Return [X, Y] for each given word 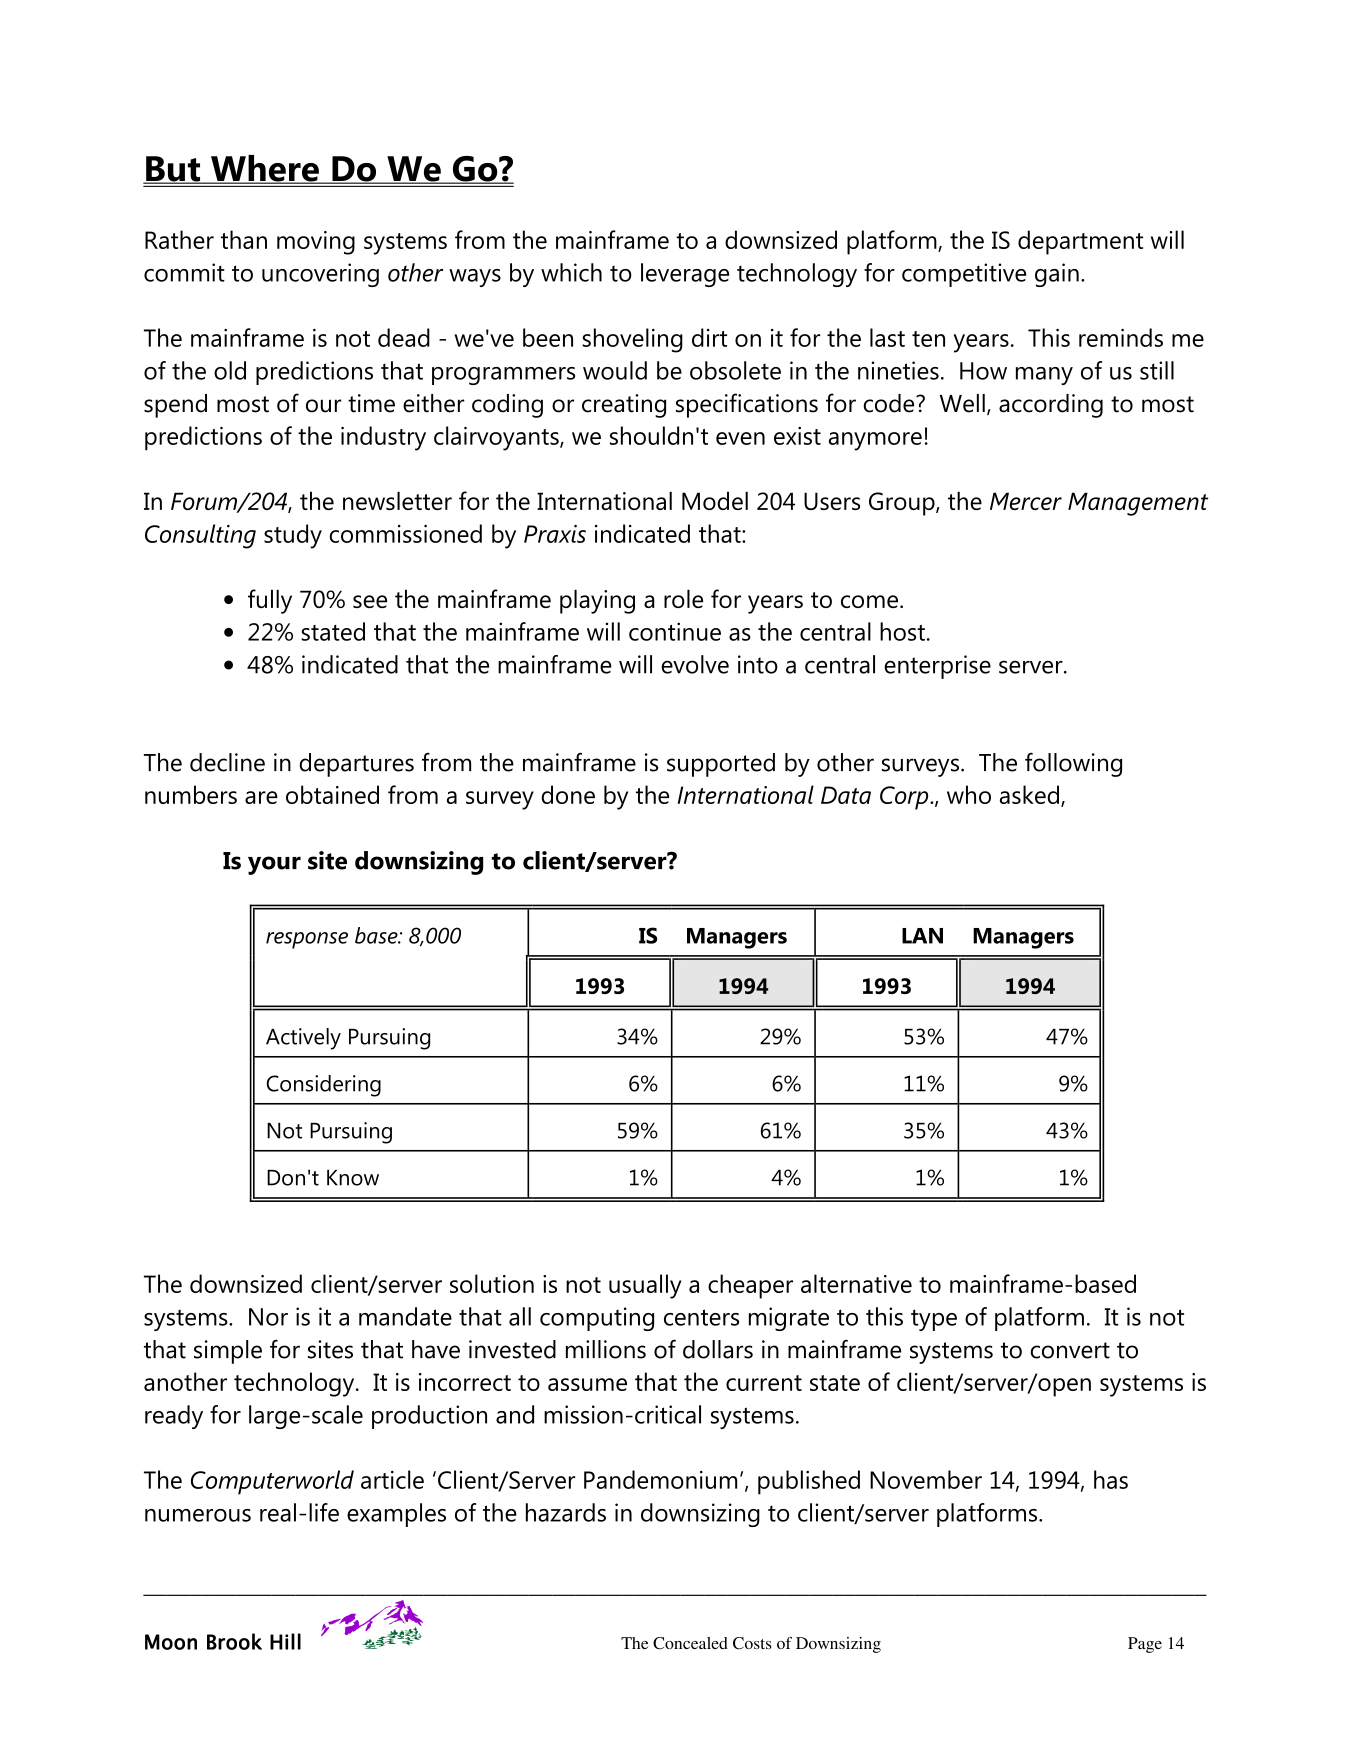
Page [1145, 1645]
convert [1070, 1350]
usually [645, 1286]
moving [316, 243]
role [683, 598]
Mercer [1026, 501]
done [568, 794]
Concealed [690, 1643]
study [293, 536]
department [1080, 242]
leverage [685, 275]
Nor [268, 1317]
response [307, 940]
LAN [922, 936]
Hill [285, 1641]
